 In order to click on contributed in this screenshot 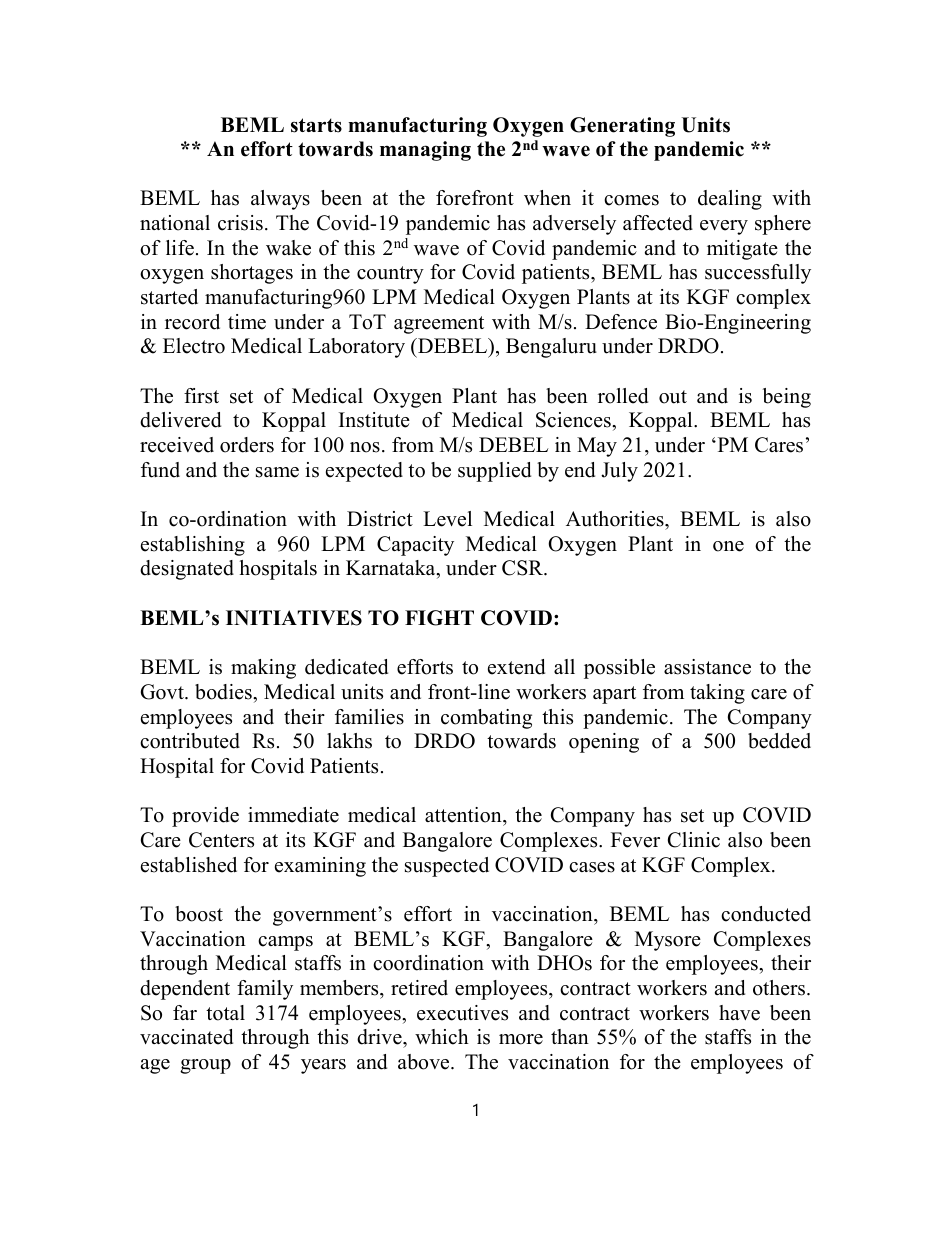, I will do `click(190, 741)`.
